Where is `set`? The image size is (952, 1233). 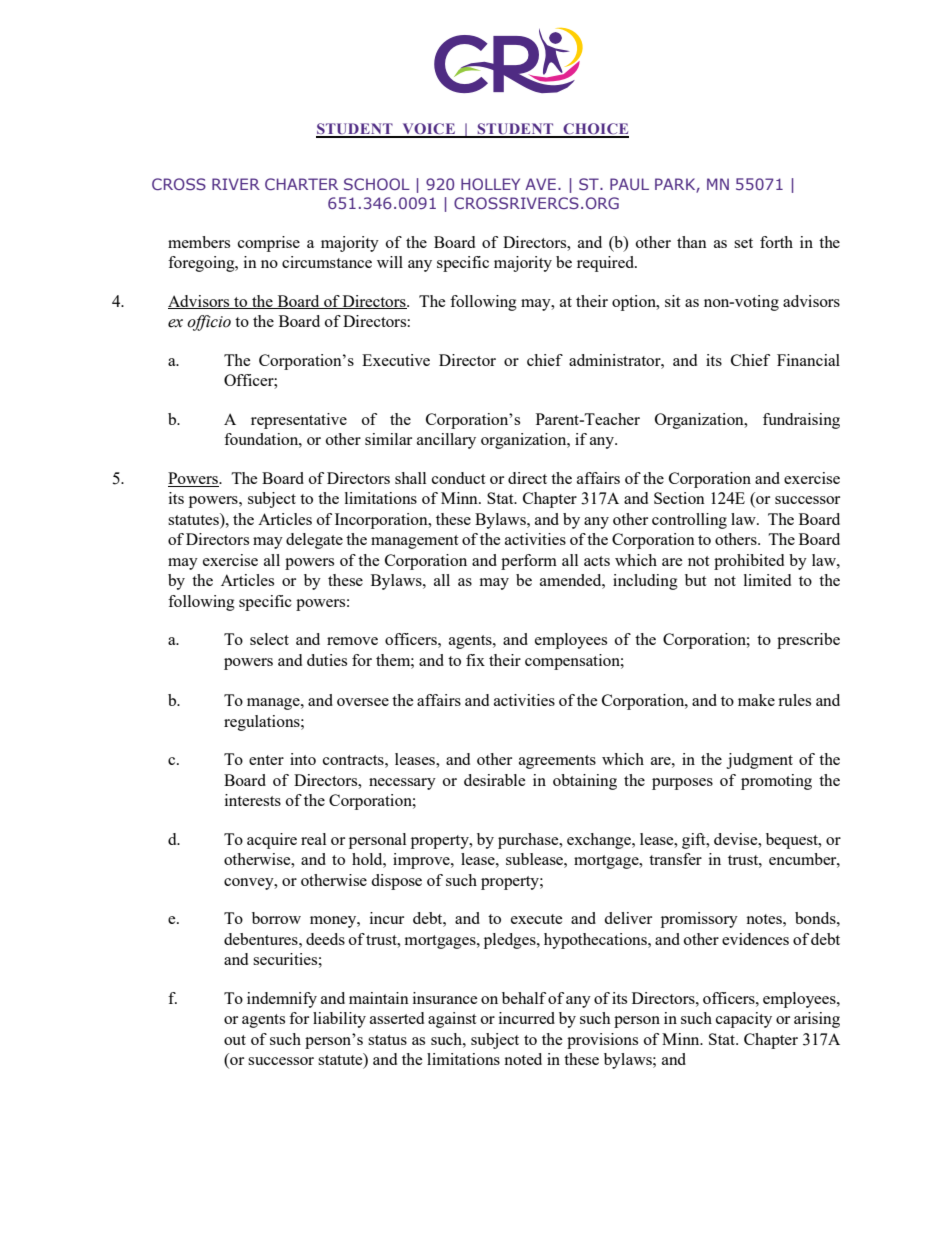 set is located at coordinates (743, 243).
